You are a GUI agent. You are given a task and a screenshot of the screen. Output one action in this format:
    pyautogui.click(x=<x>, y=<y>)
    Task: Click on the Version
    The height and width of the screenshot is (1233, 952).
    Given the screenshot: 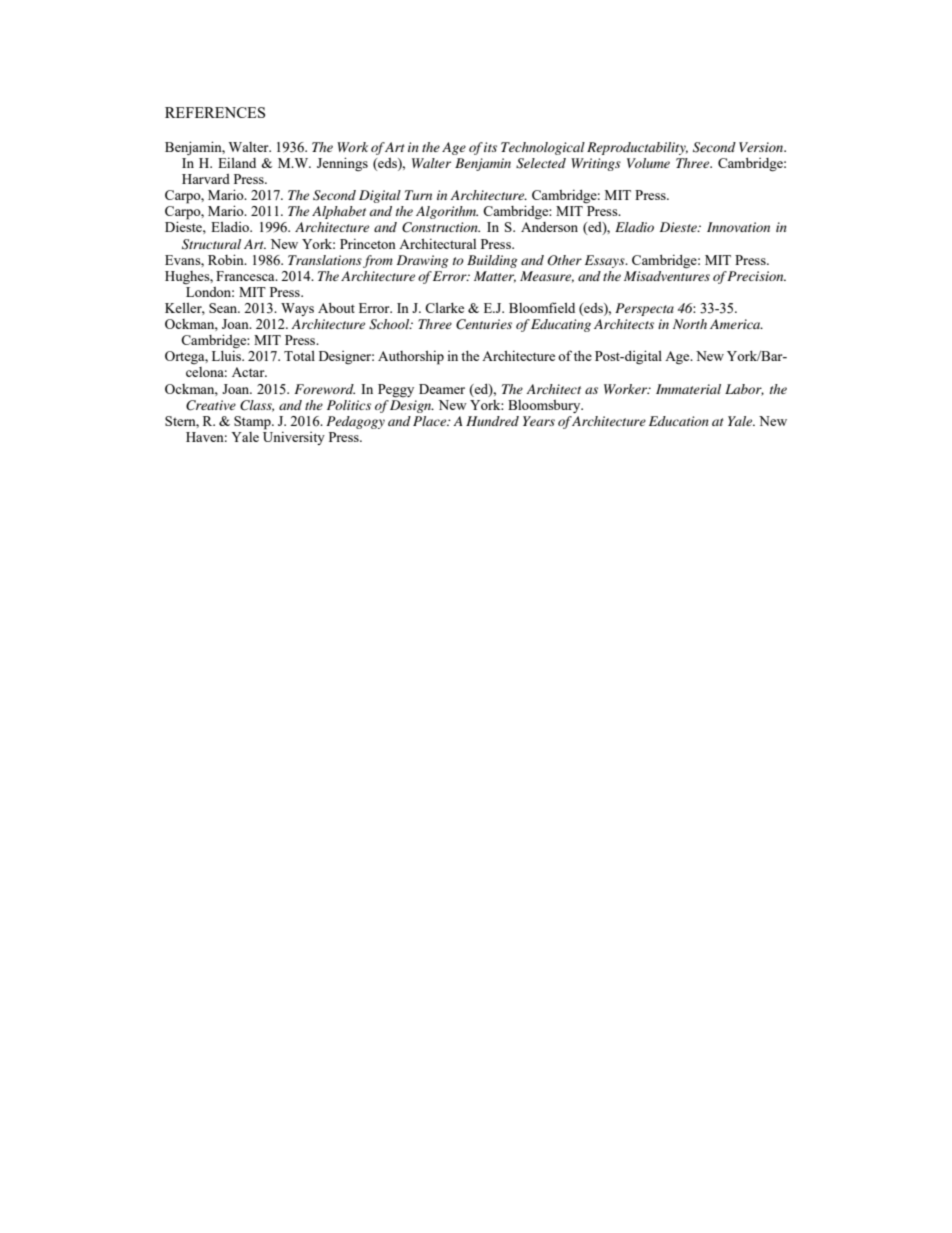 What is the action you would take?
    pyautogui.click(x=762, y=147)
